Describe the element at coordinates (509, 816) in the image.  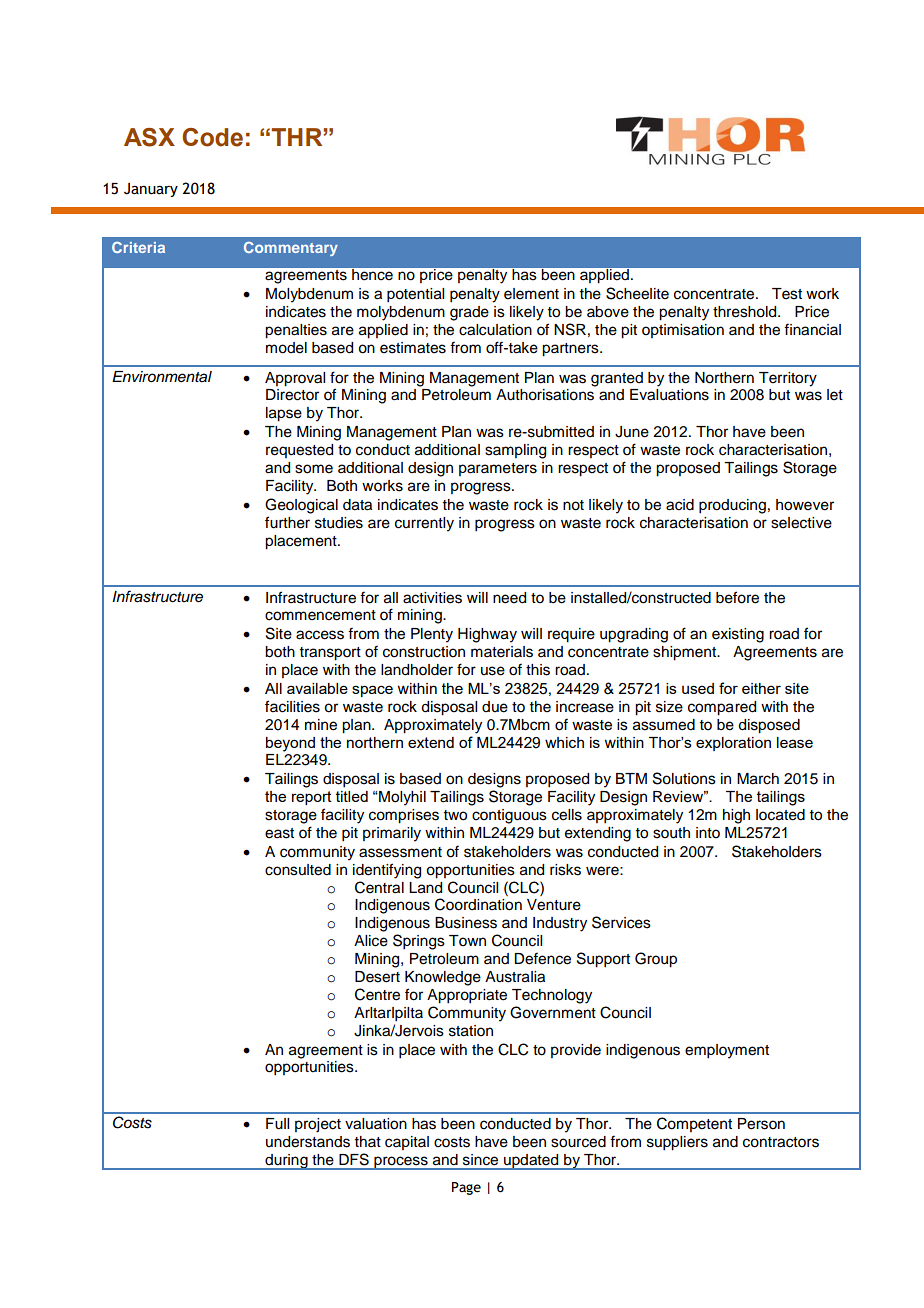
I see `contiguous` at that location.
